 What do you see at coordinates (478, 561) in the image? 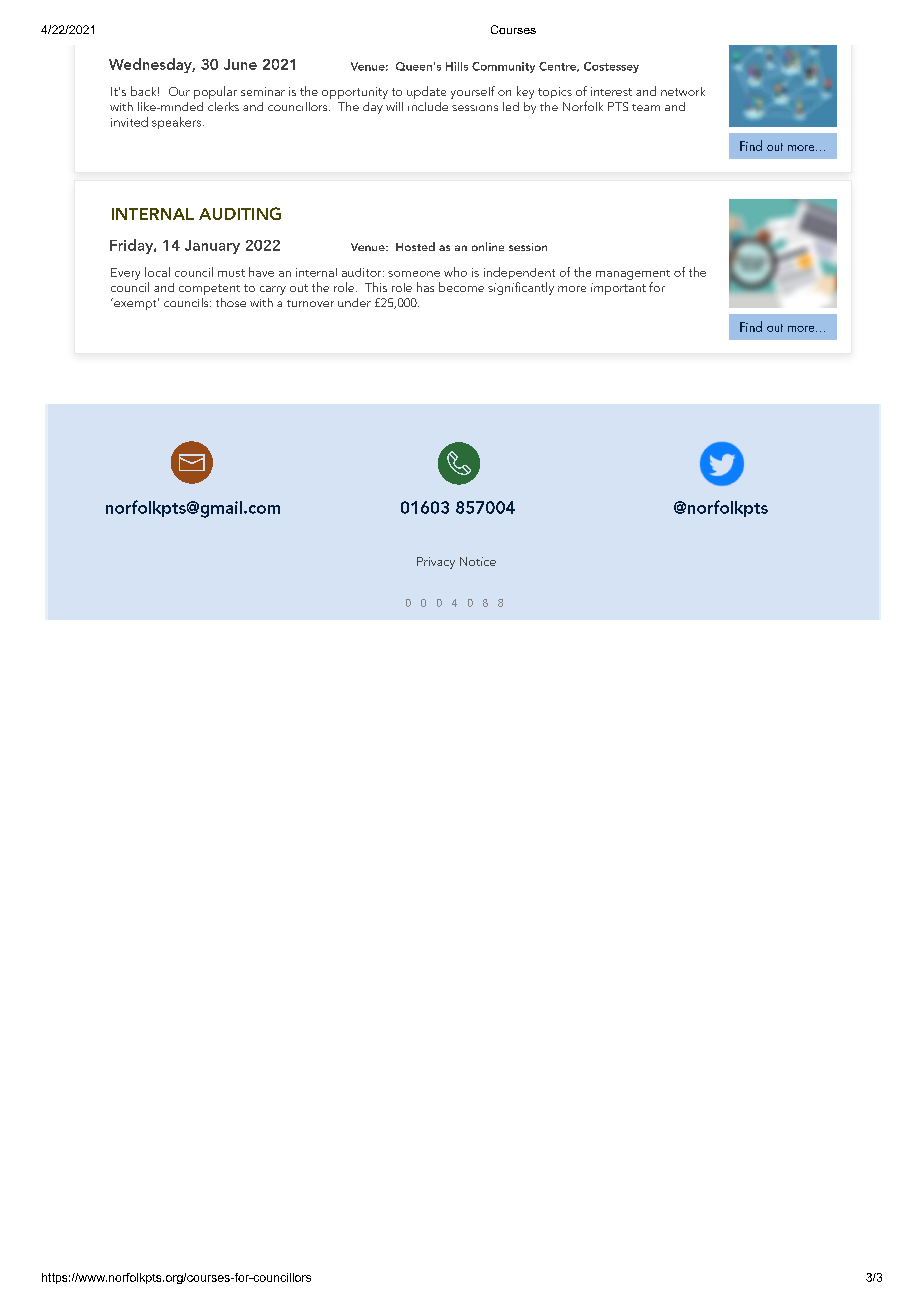
I see `Notice` at bounding box center [478, 561].
